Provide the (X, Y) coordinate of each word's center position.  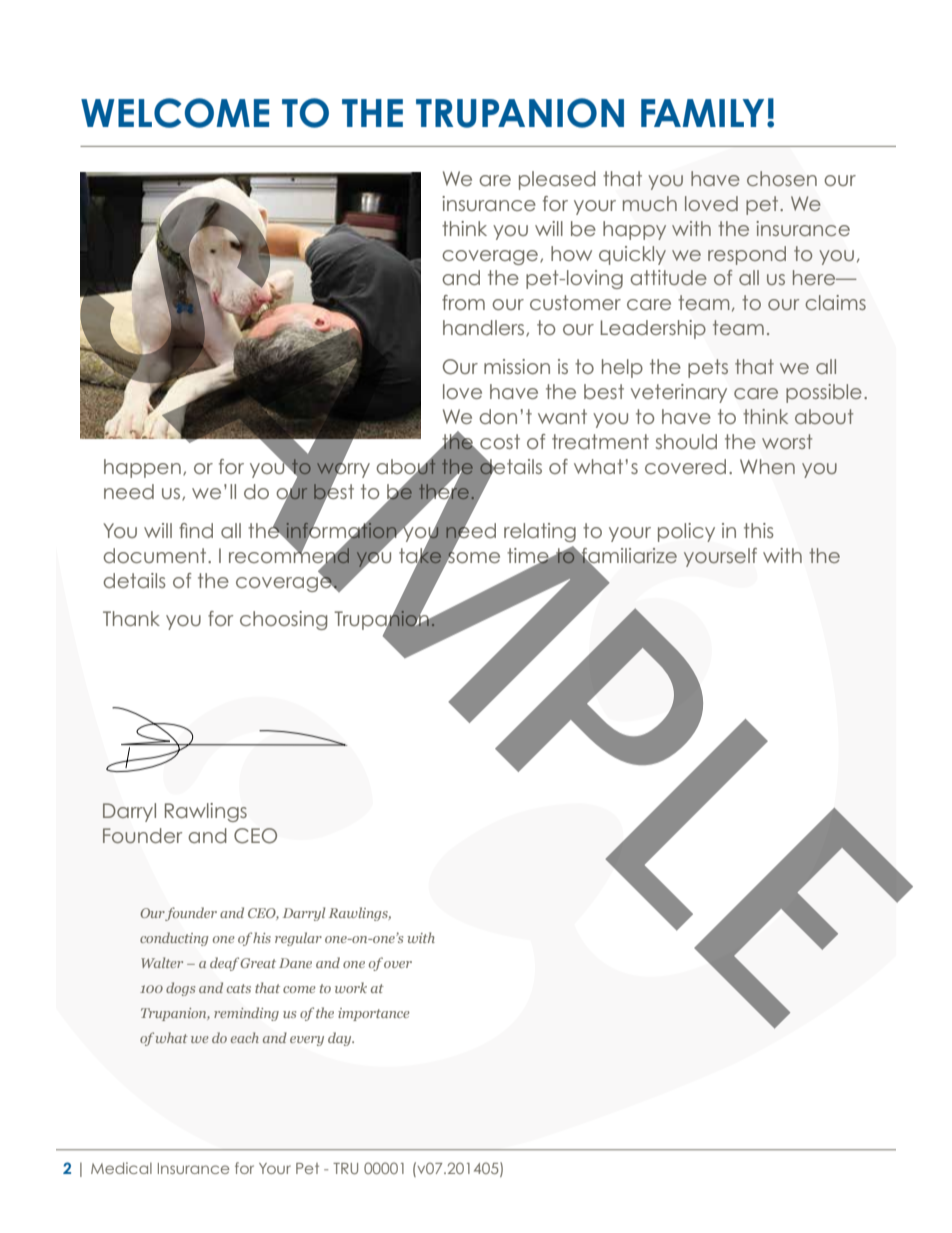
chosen (782, 178)
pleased (557, 180)
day (341, 1039)
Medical (121, 1168)
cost (499, 443)
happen (142, 468)
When (767, 466)
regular (298, 939)
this (758, 530)
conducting (174, 939)
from (463, 302)
